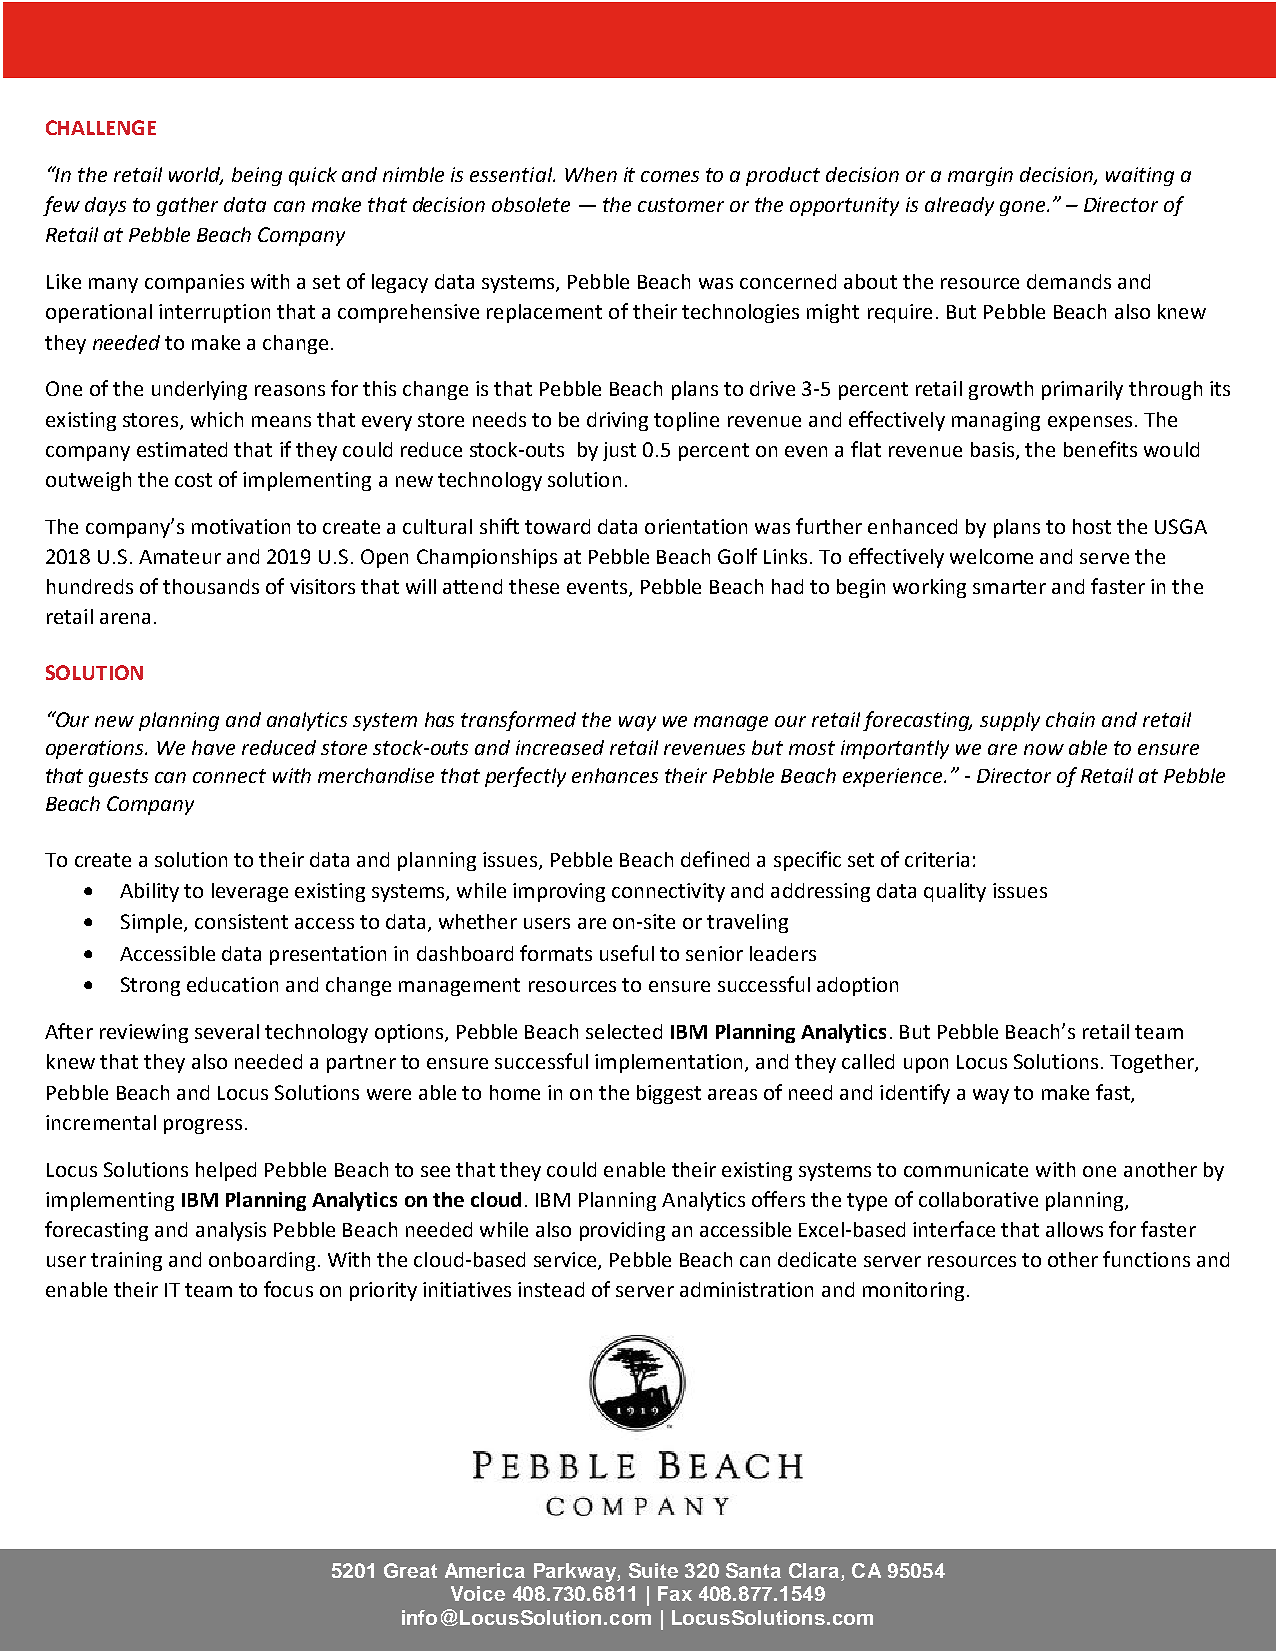 The width and height of the page is (1276, 1651). I want to click on analysis, so click(231, 1231).
